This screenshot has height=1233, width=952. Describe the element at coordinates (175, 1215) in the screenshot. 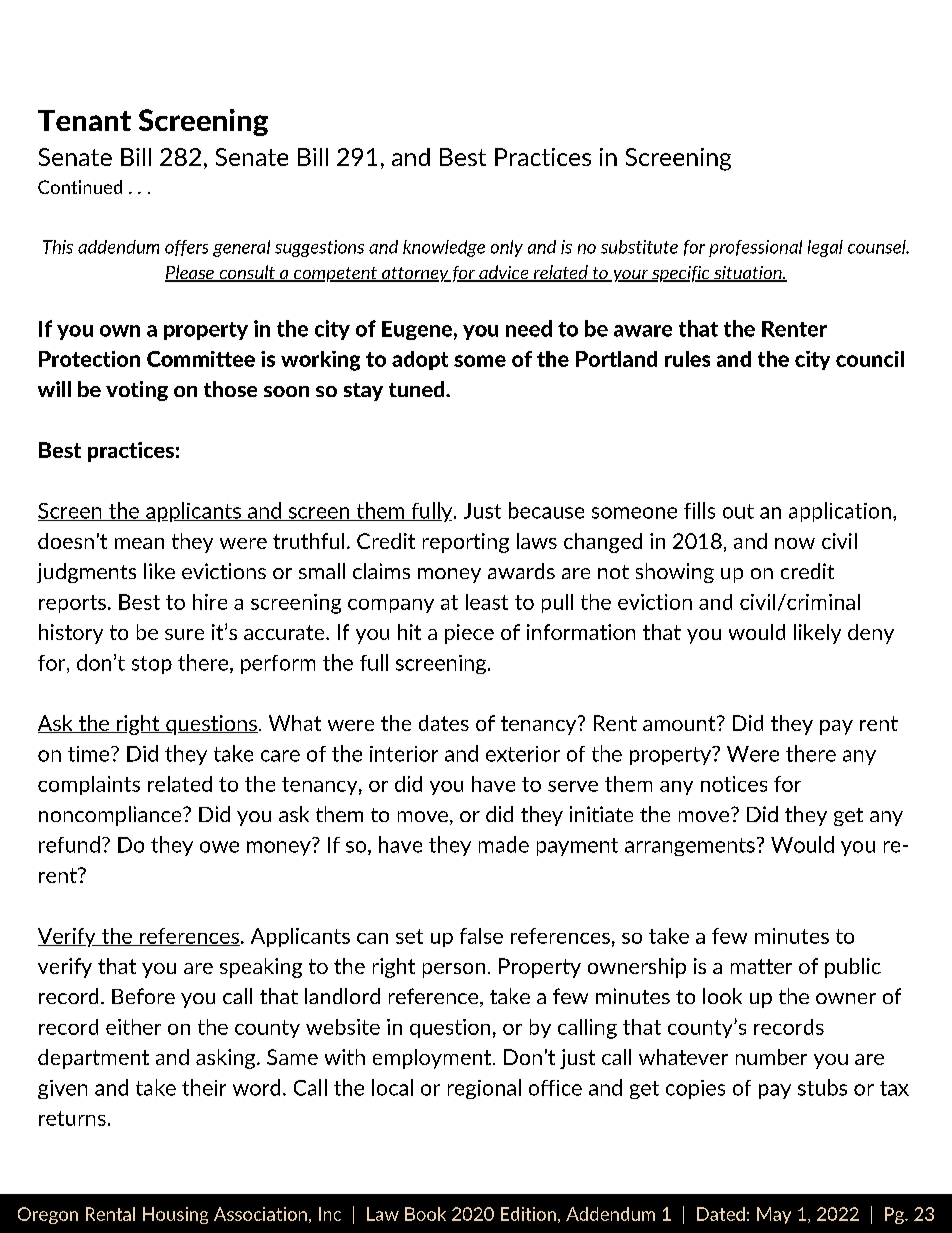

I see `Housing` at that location.
